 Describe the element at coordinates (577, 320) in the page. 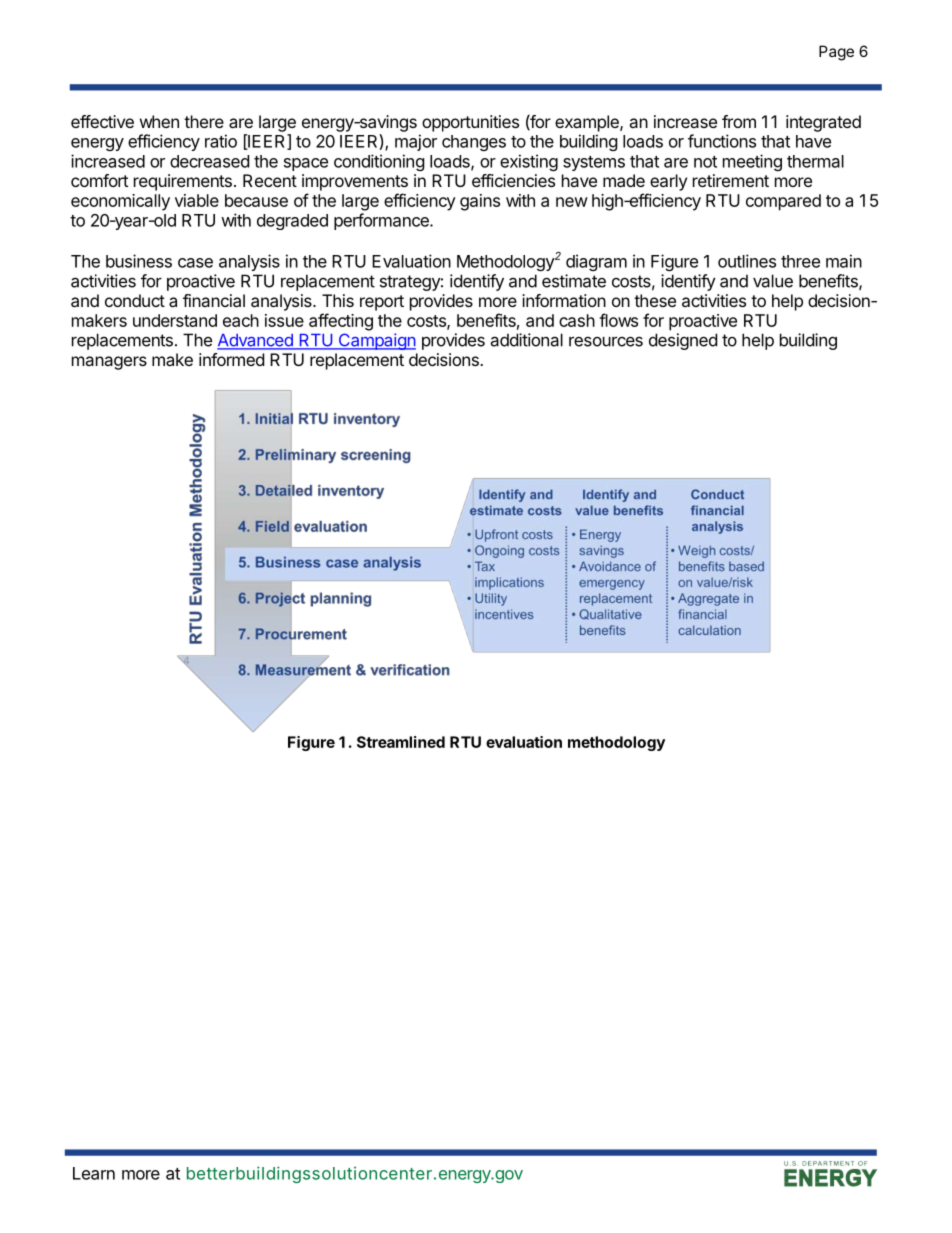

I see `cash` at that location.
